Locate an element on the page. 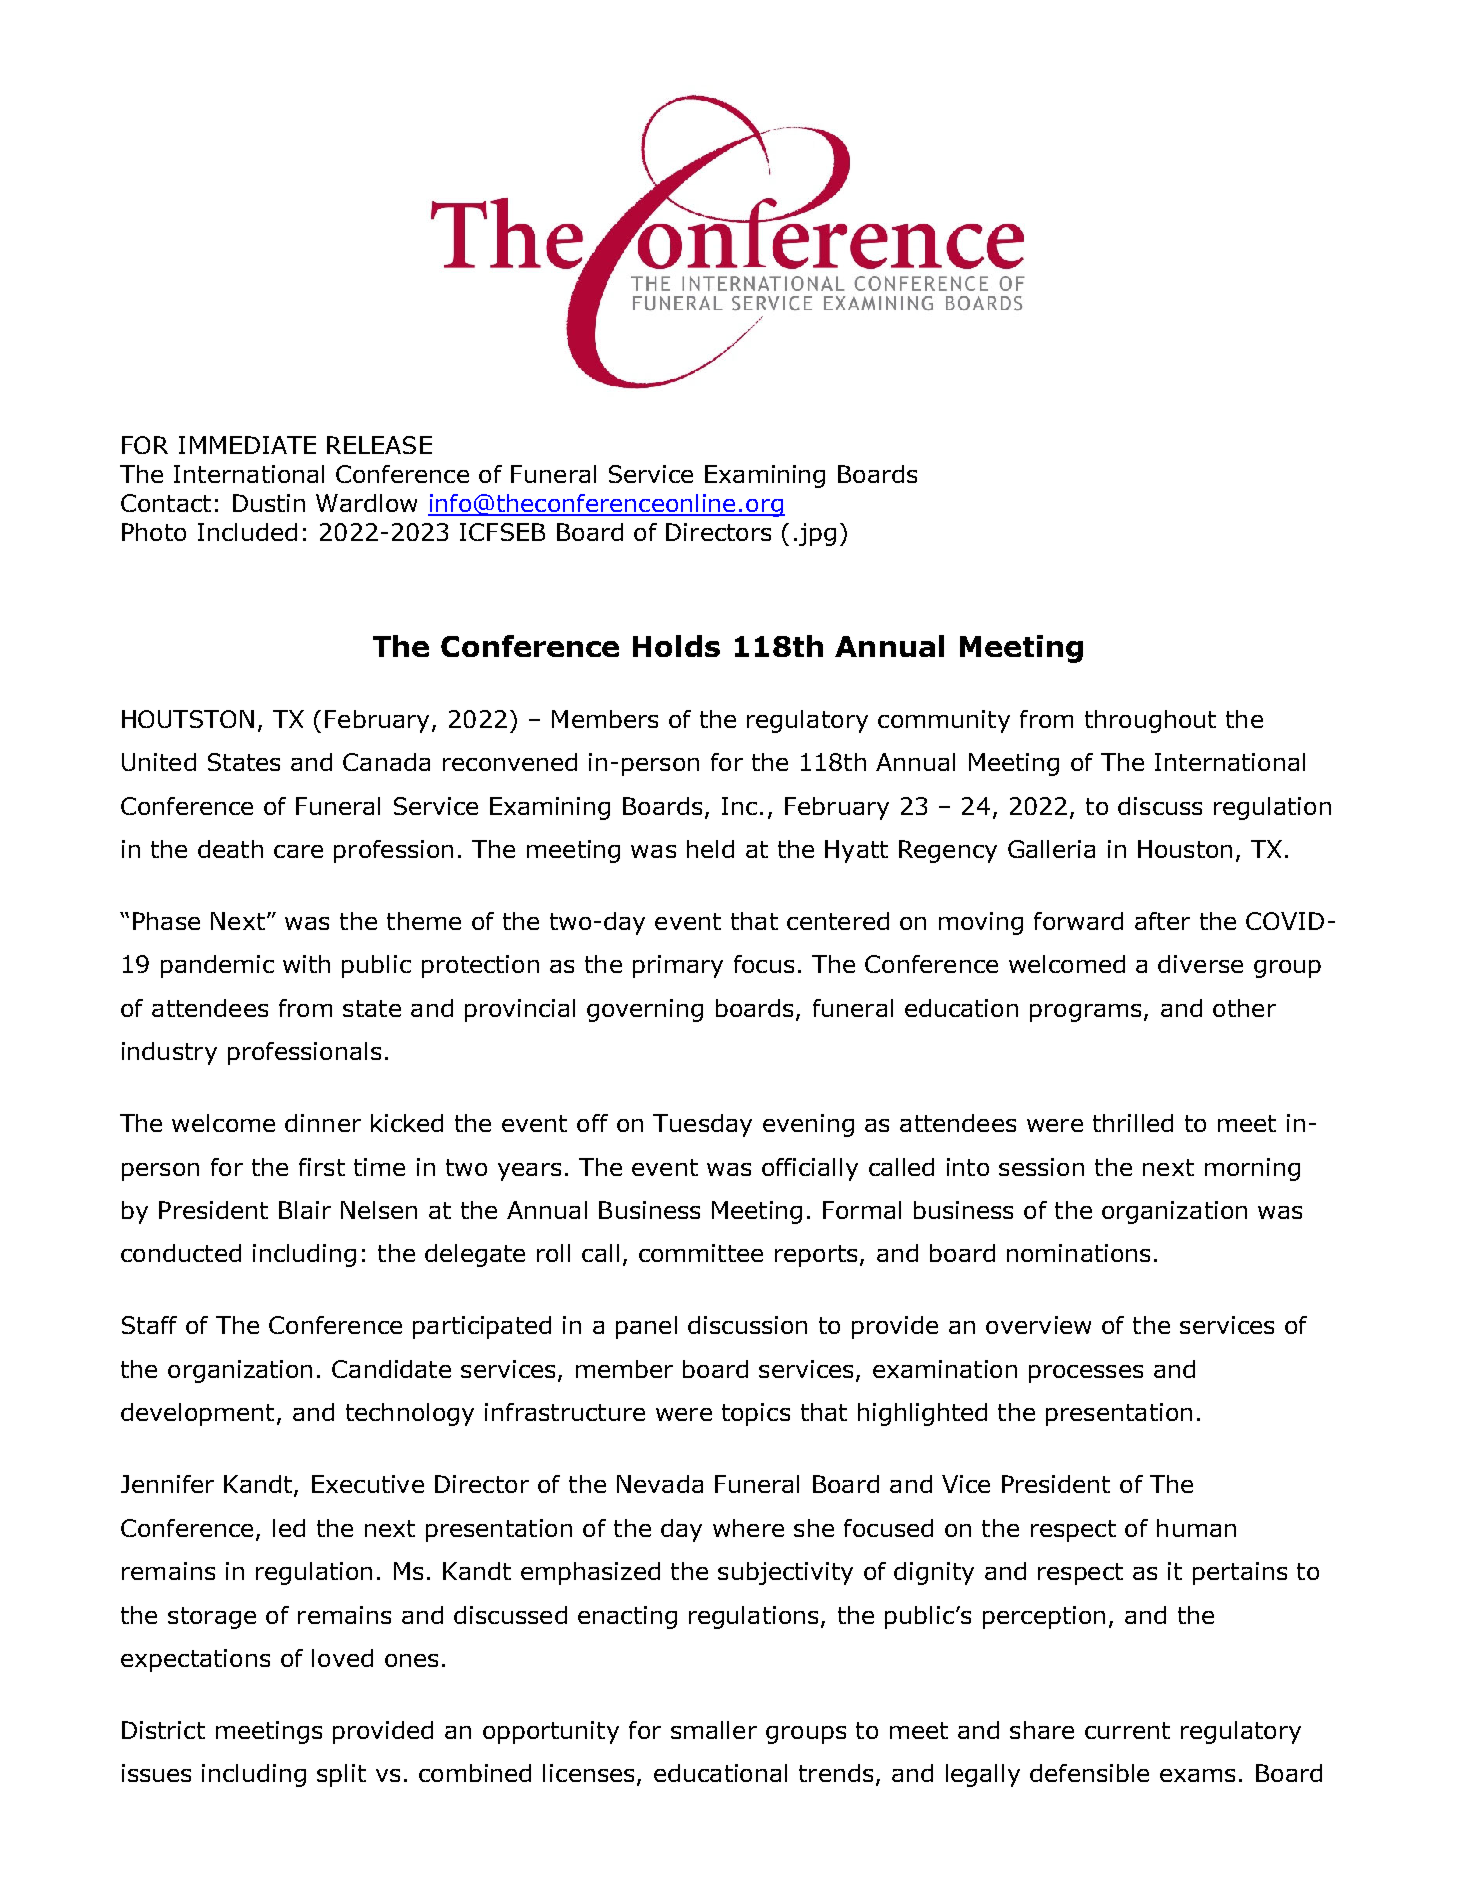 The height and width of the page is (1886, 1457). thrilled is located at coordinates (1133, 1123).
